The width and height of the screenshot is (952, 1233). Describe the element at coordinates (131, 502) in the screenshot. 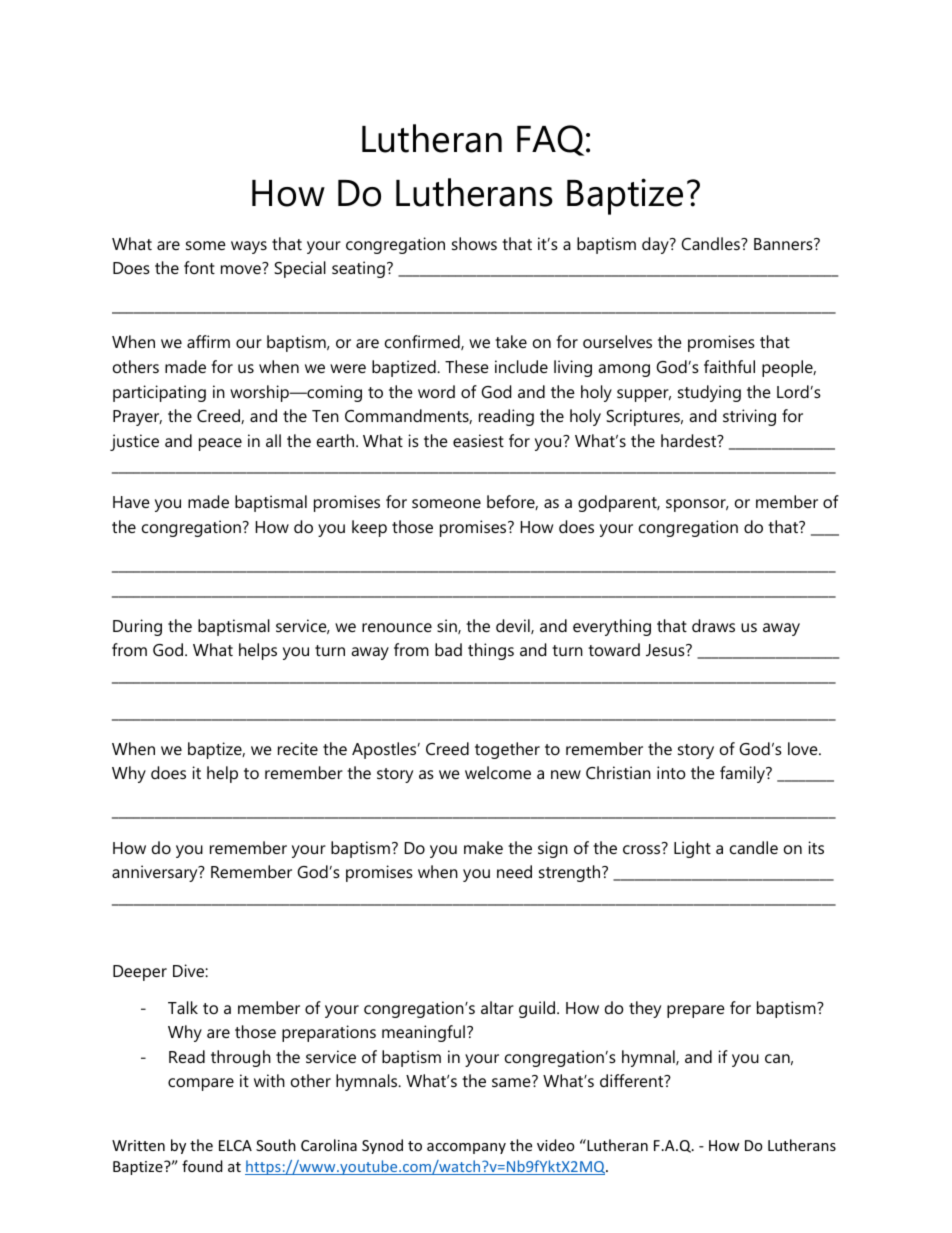

I see `Have` at that location.
